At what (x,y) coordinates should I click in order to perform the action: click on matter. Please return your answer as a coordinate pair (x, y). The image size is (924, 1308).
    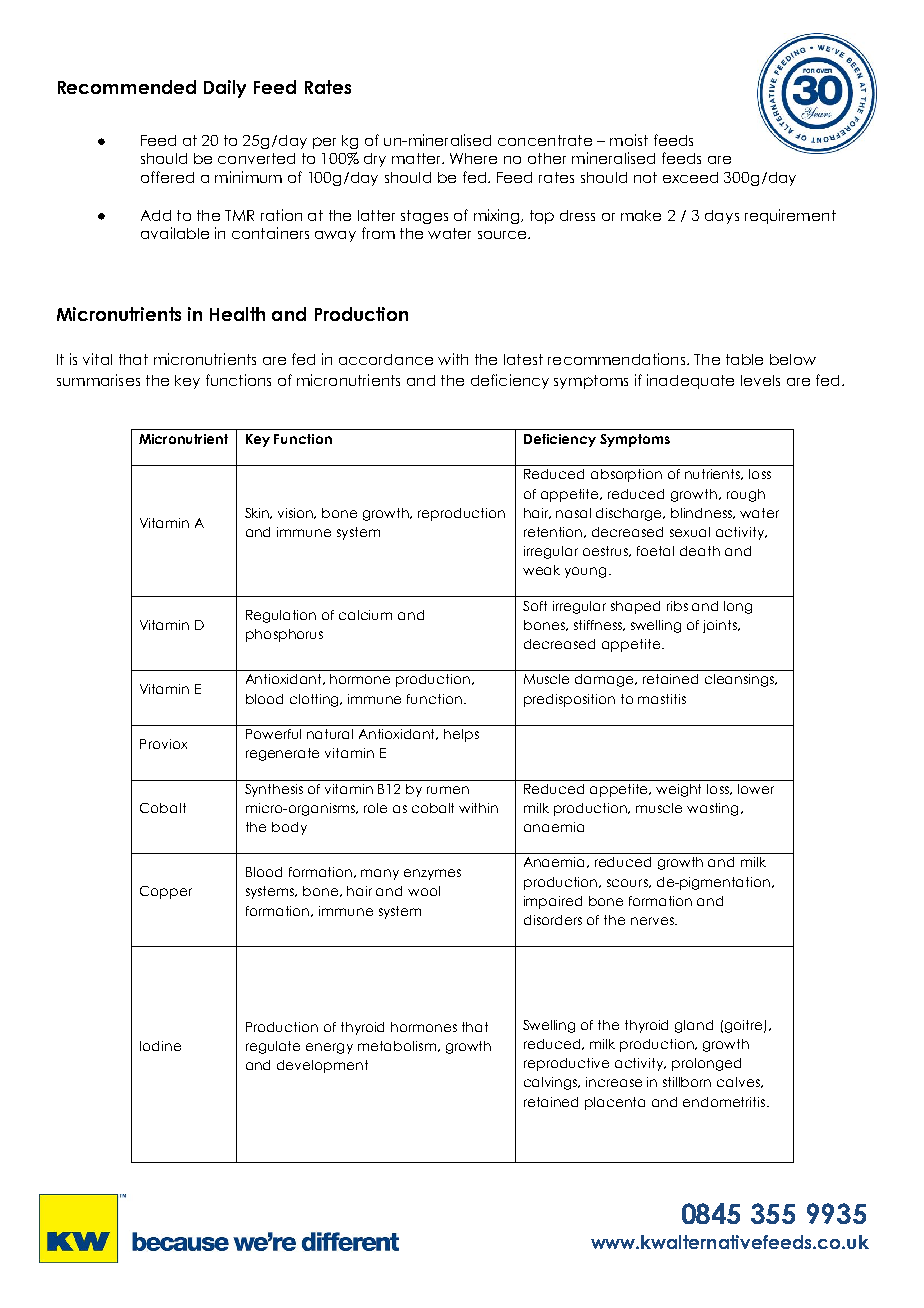
    Looking at the image, I should click on (418, 158).
